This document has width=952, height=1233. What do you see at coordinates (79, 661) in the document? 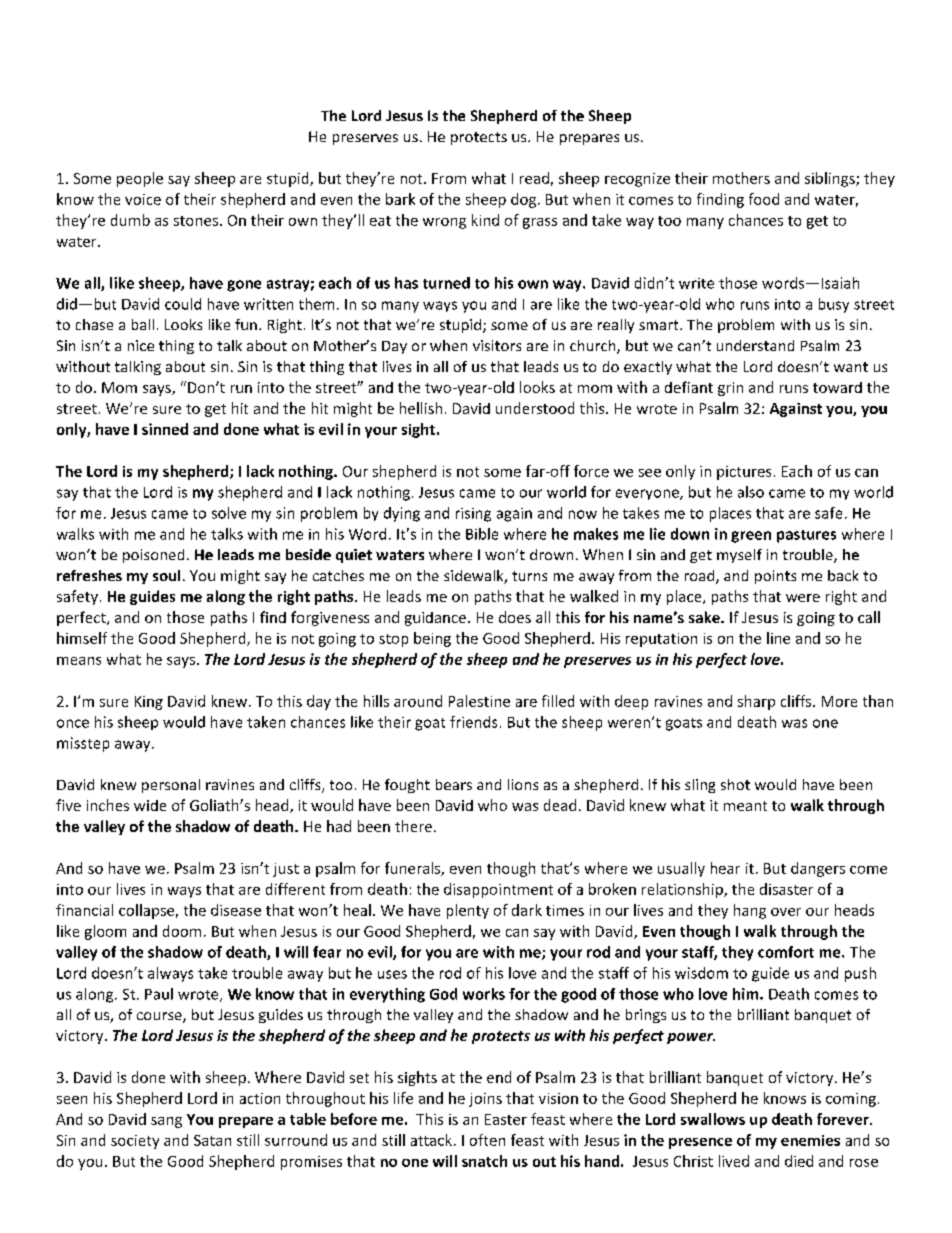
I see `means` at bounding box center [79, 661].
